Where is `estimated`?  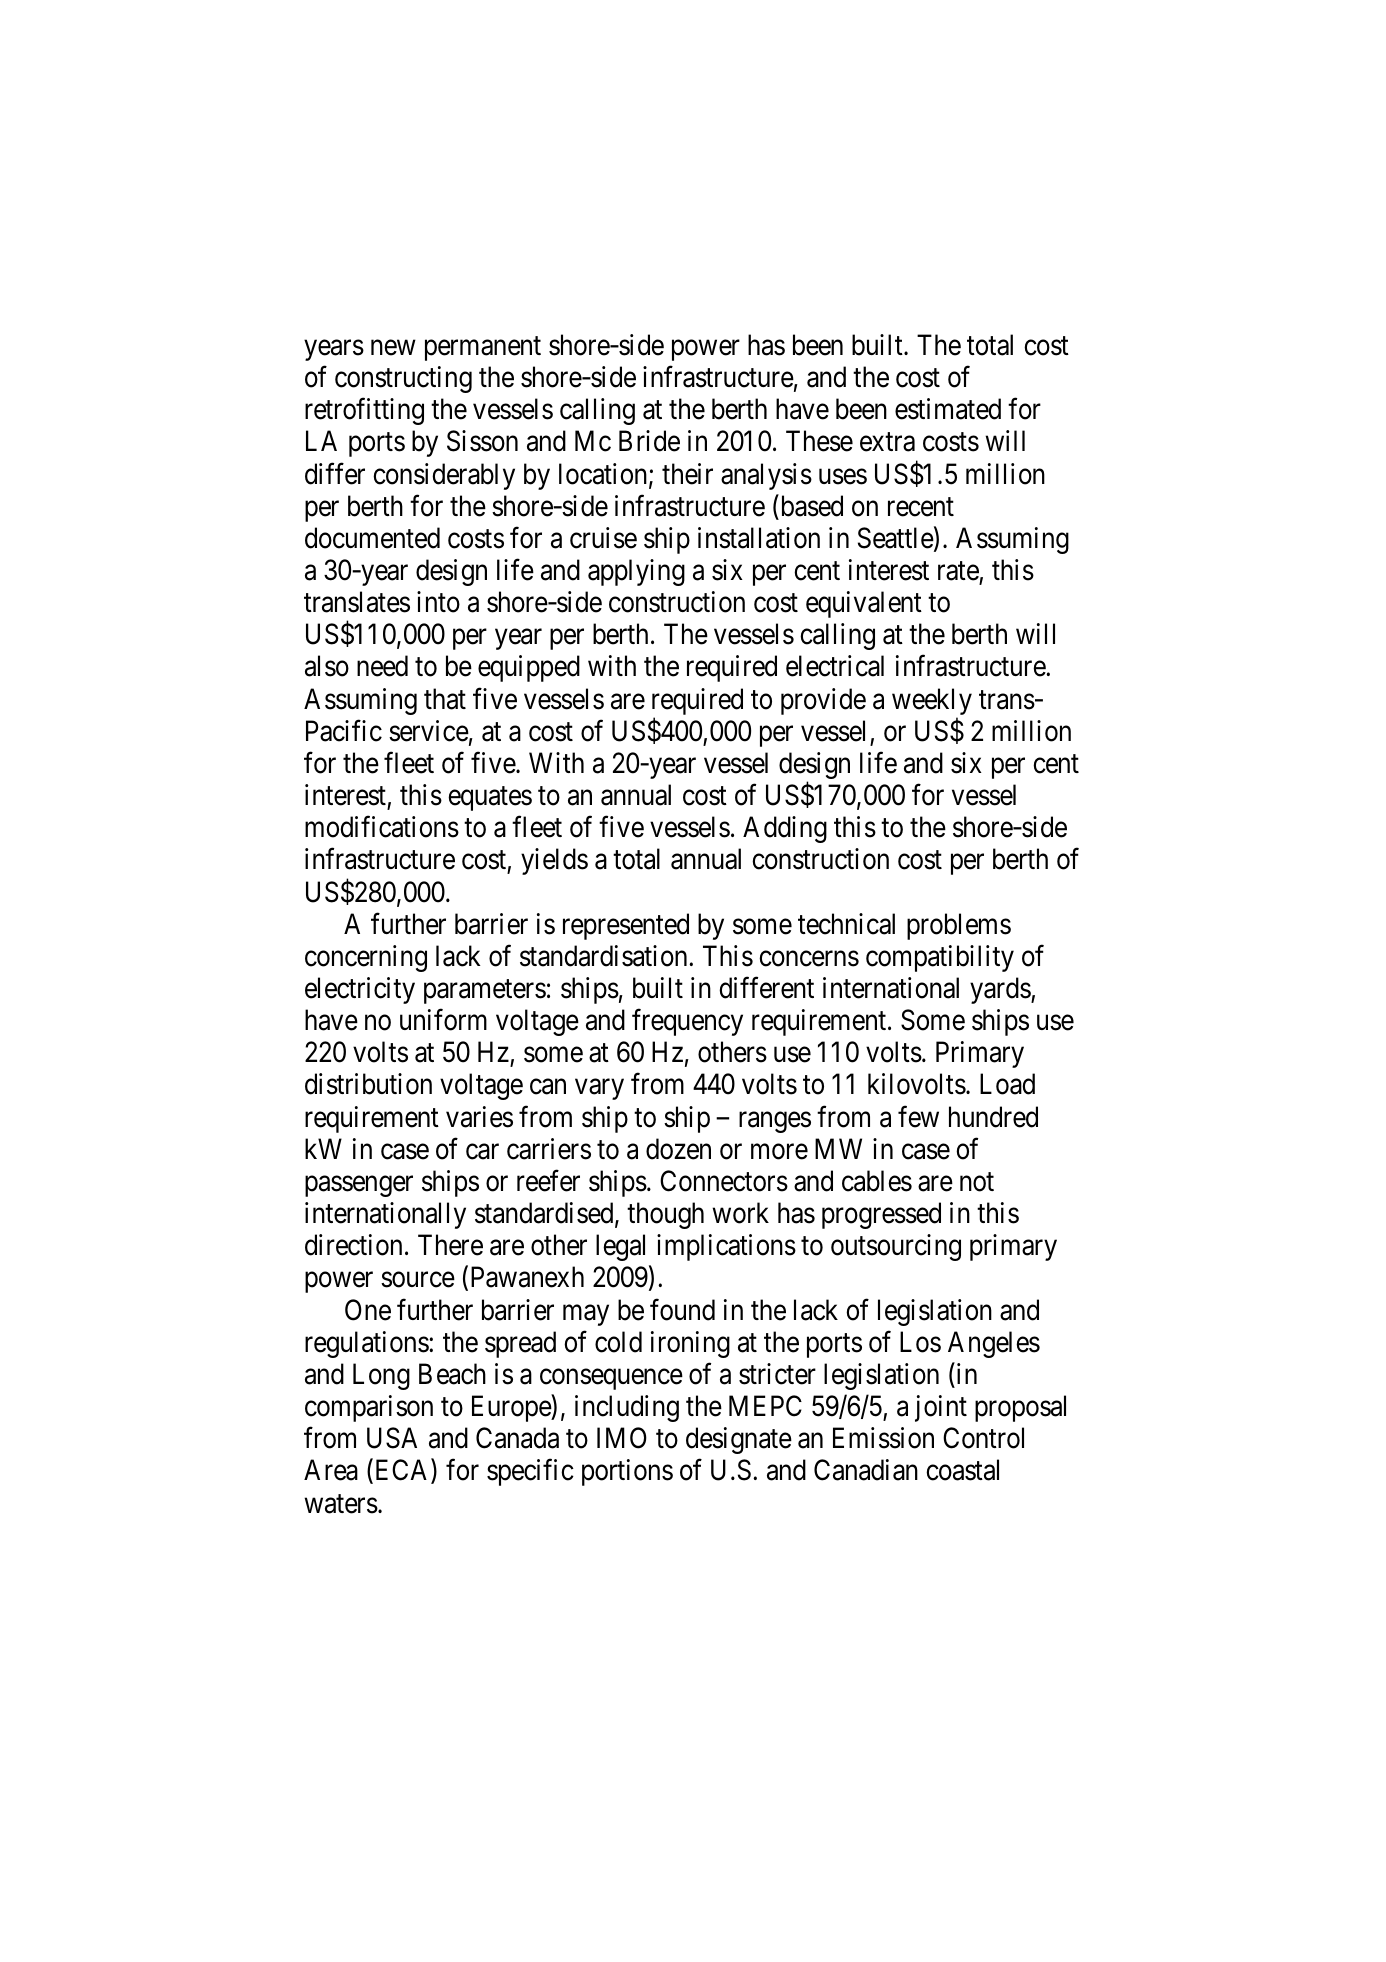 estimated is located at coordinates (948, 409).
